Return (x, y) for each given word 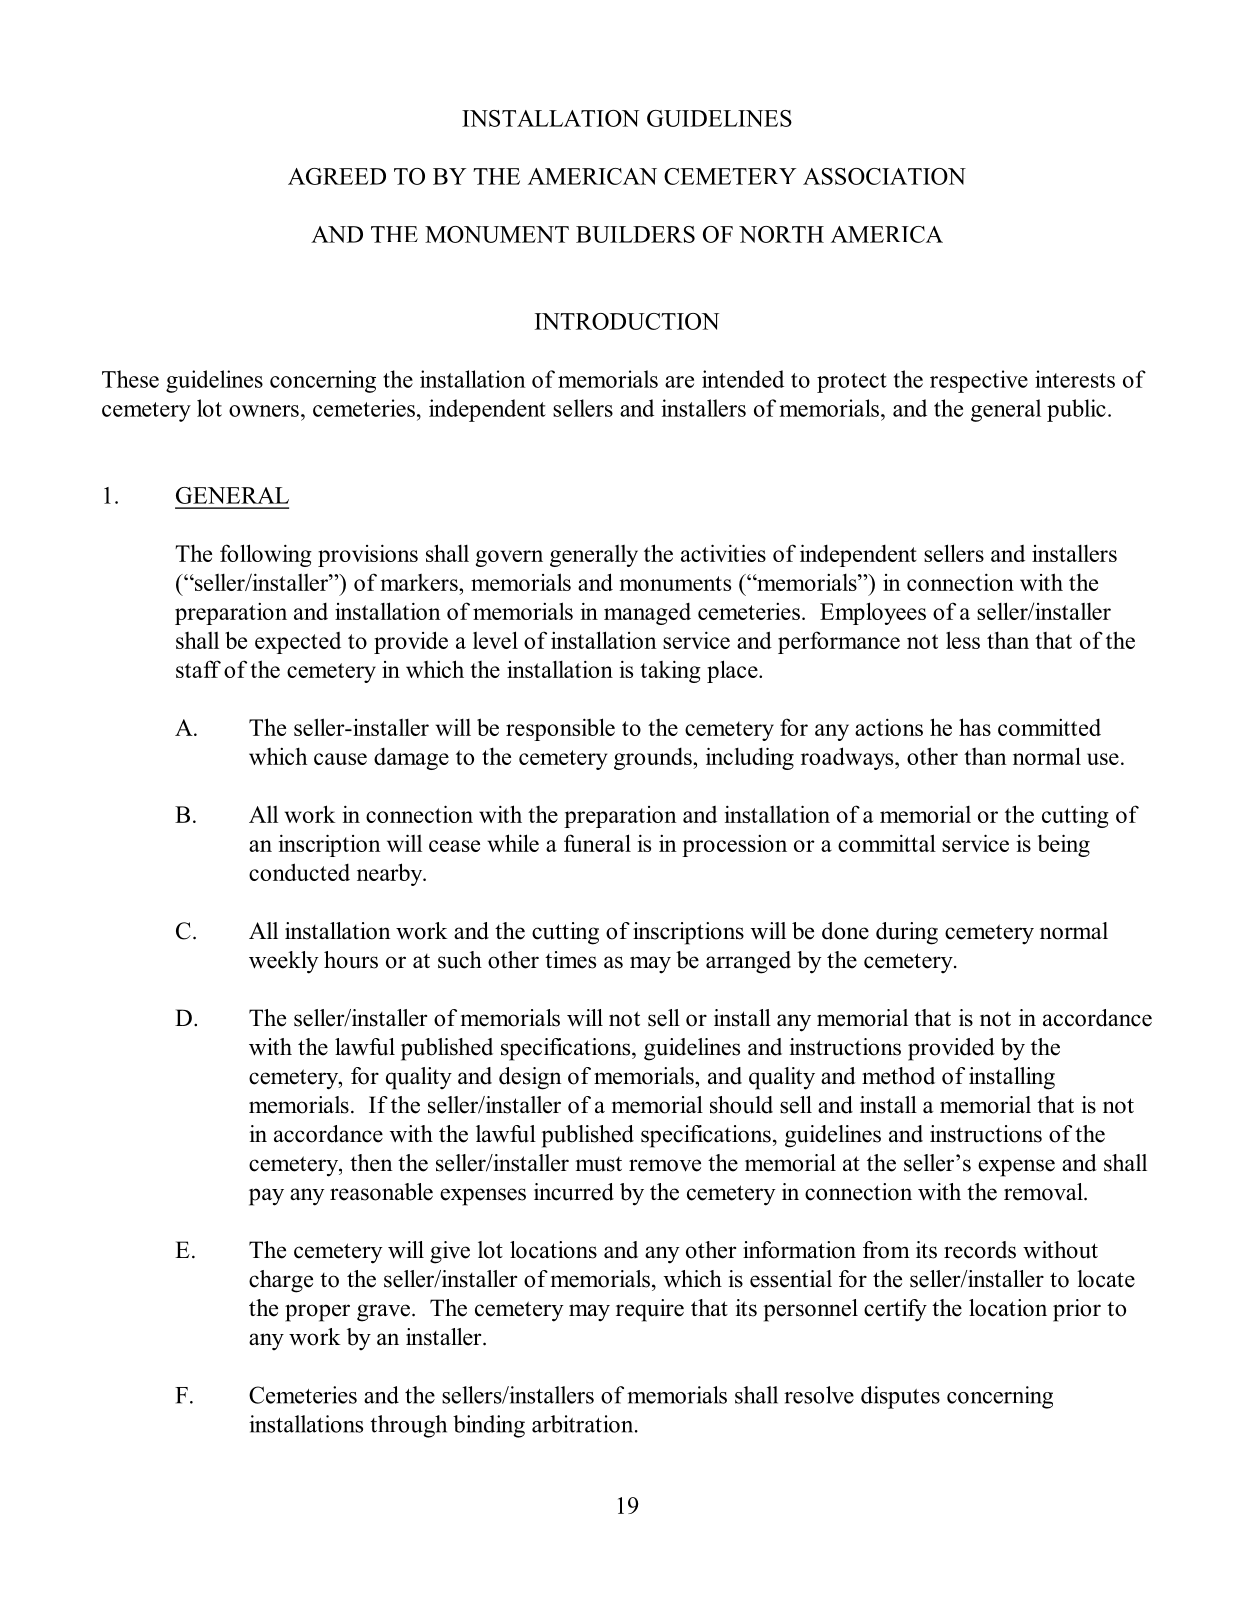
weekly (284, 962)
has (975, 727)
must (598, 1164)
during (907, 933)
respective (979, 381)
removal (1044, 1192)
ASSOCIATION (884, 176)
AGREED (337, 176)
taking (670, 671)
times (570, 960)
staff (198, 669)
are (679, 382)
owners (264, 411)
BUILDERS (635, 234)
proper (317, 1313)
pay (266, 1197)
